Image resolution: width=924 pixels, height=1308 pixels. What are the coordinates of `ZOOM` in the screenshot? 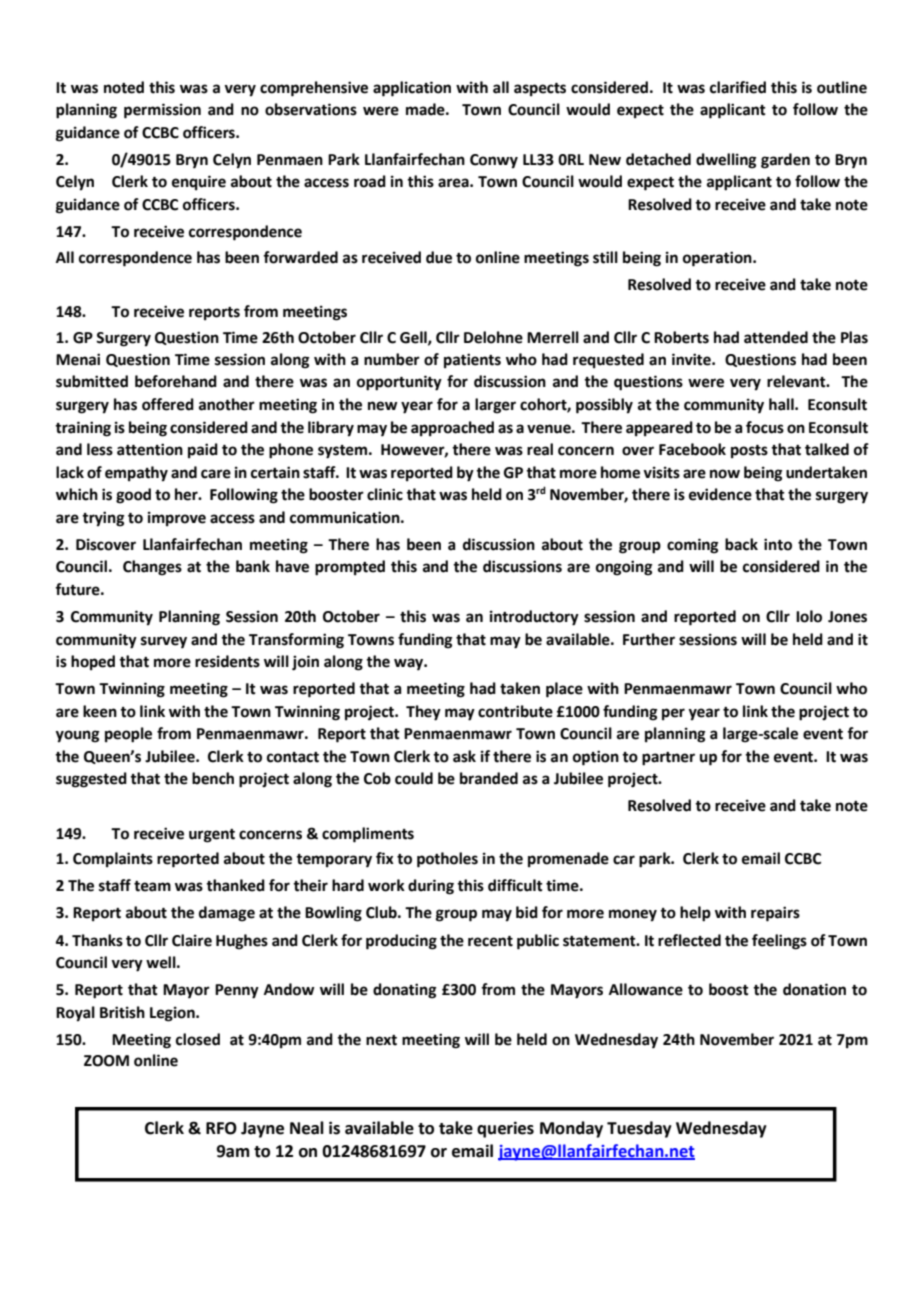 It's located at (106, 1061).
